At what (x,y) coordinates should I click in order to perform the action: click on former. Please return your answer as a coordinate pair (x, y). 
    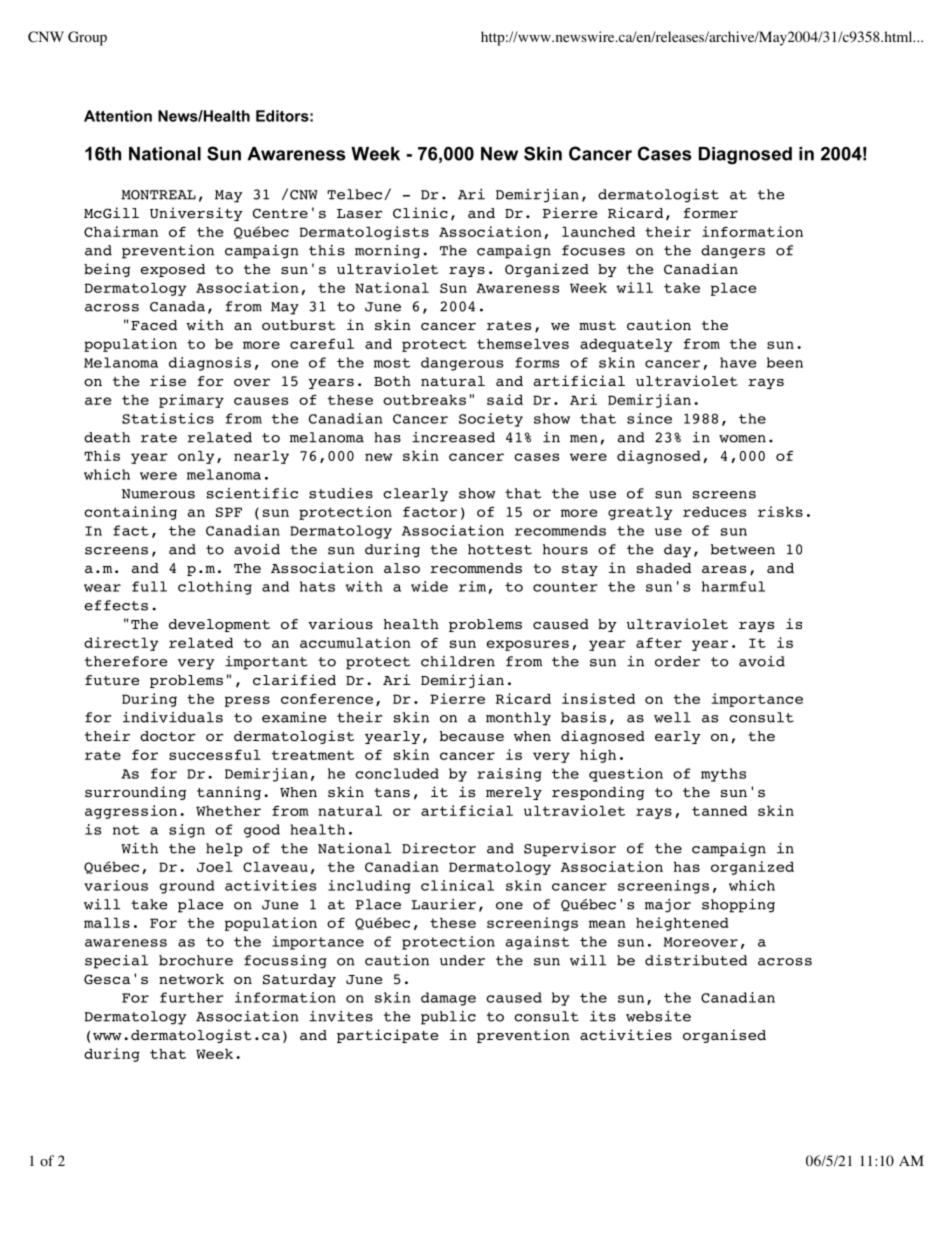
    Looking at the image, I should click on (710, 213).
